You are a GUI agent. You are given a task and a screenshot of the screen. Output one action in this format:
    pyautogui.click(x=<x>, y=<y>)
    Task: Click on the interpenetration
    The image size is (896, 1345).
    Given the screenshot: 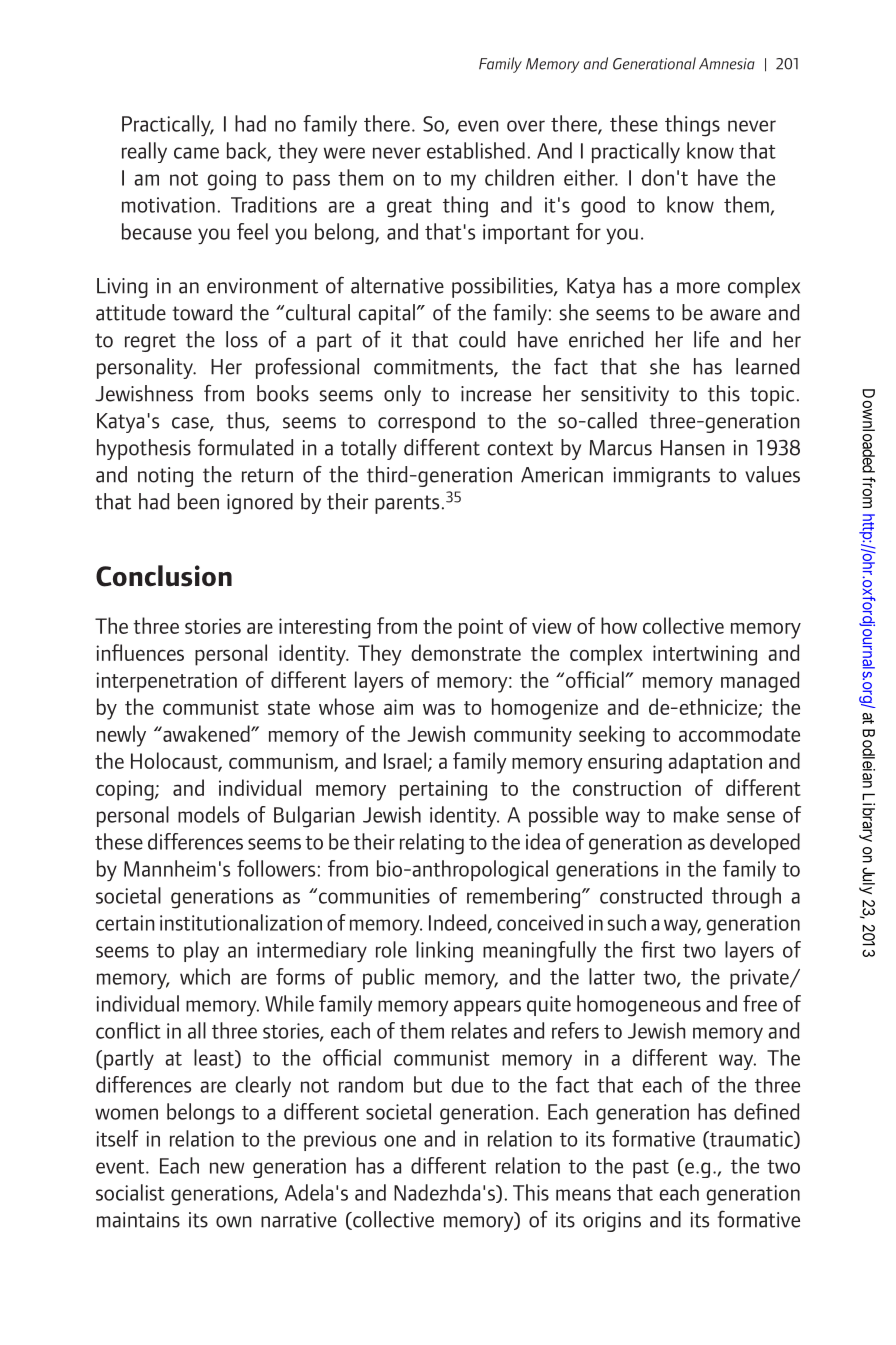 What is the action you would take?
    pyautogui.click(x=166, y=682)
